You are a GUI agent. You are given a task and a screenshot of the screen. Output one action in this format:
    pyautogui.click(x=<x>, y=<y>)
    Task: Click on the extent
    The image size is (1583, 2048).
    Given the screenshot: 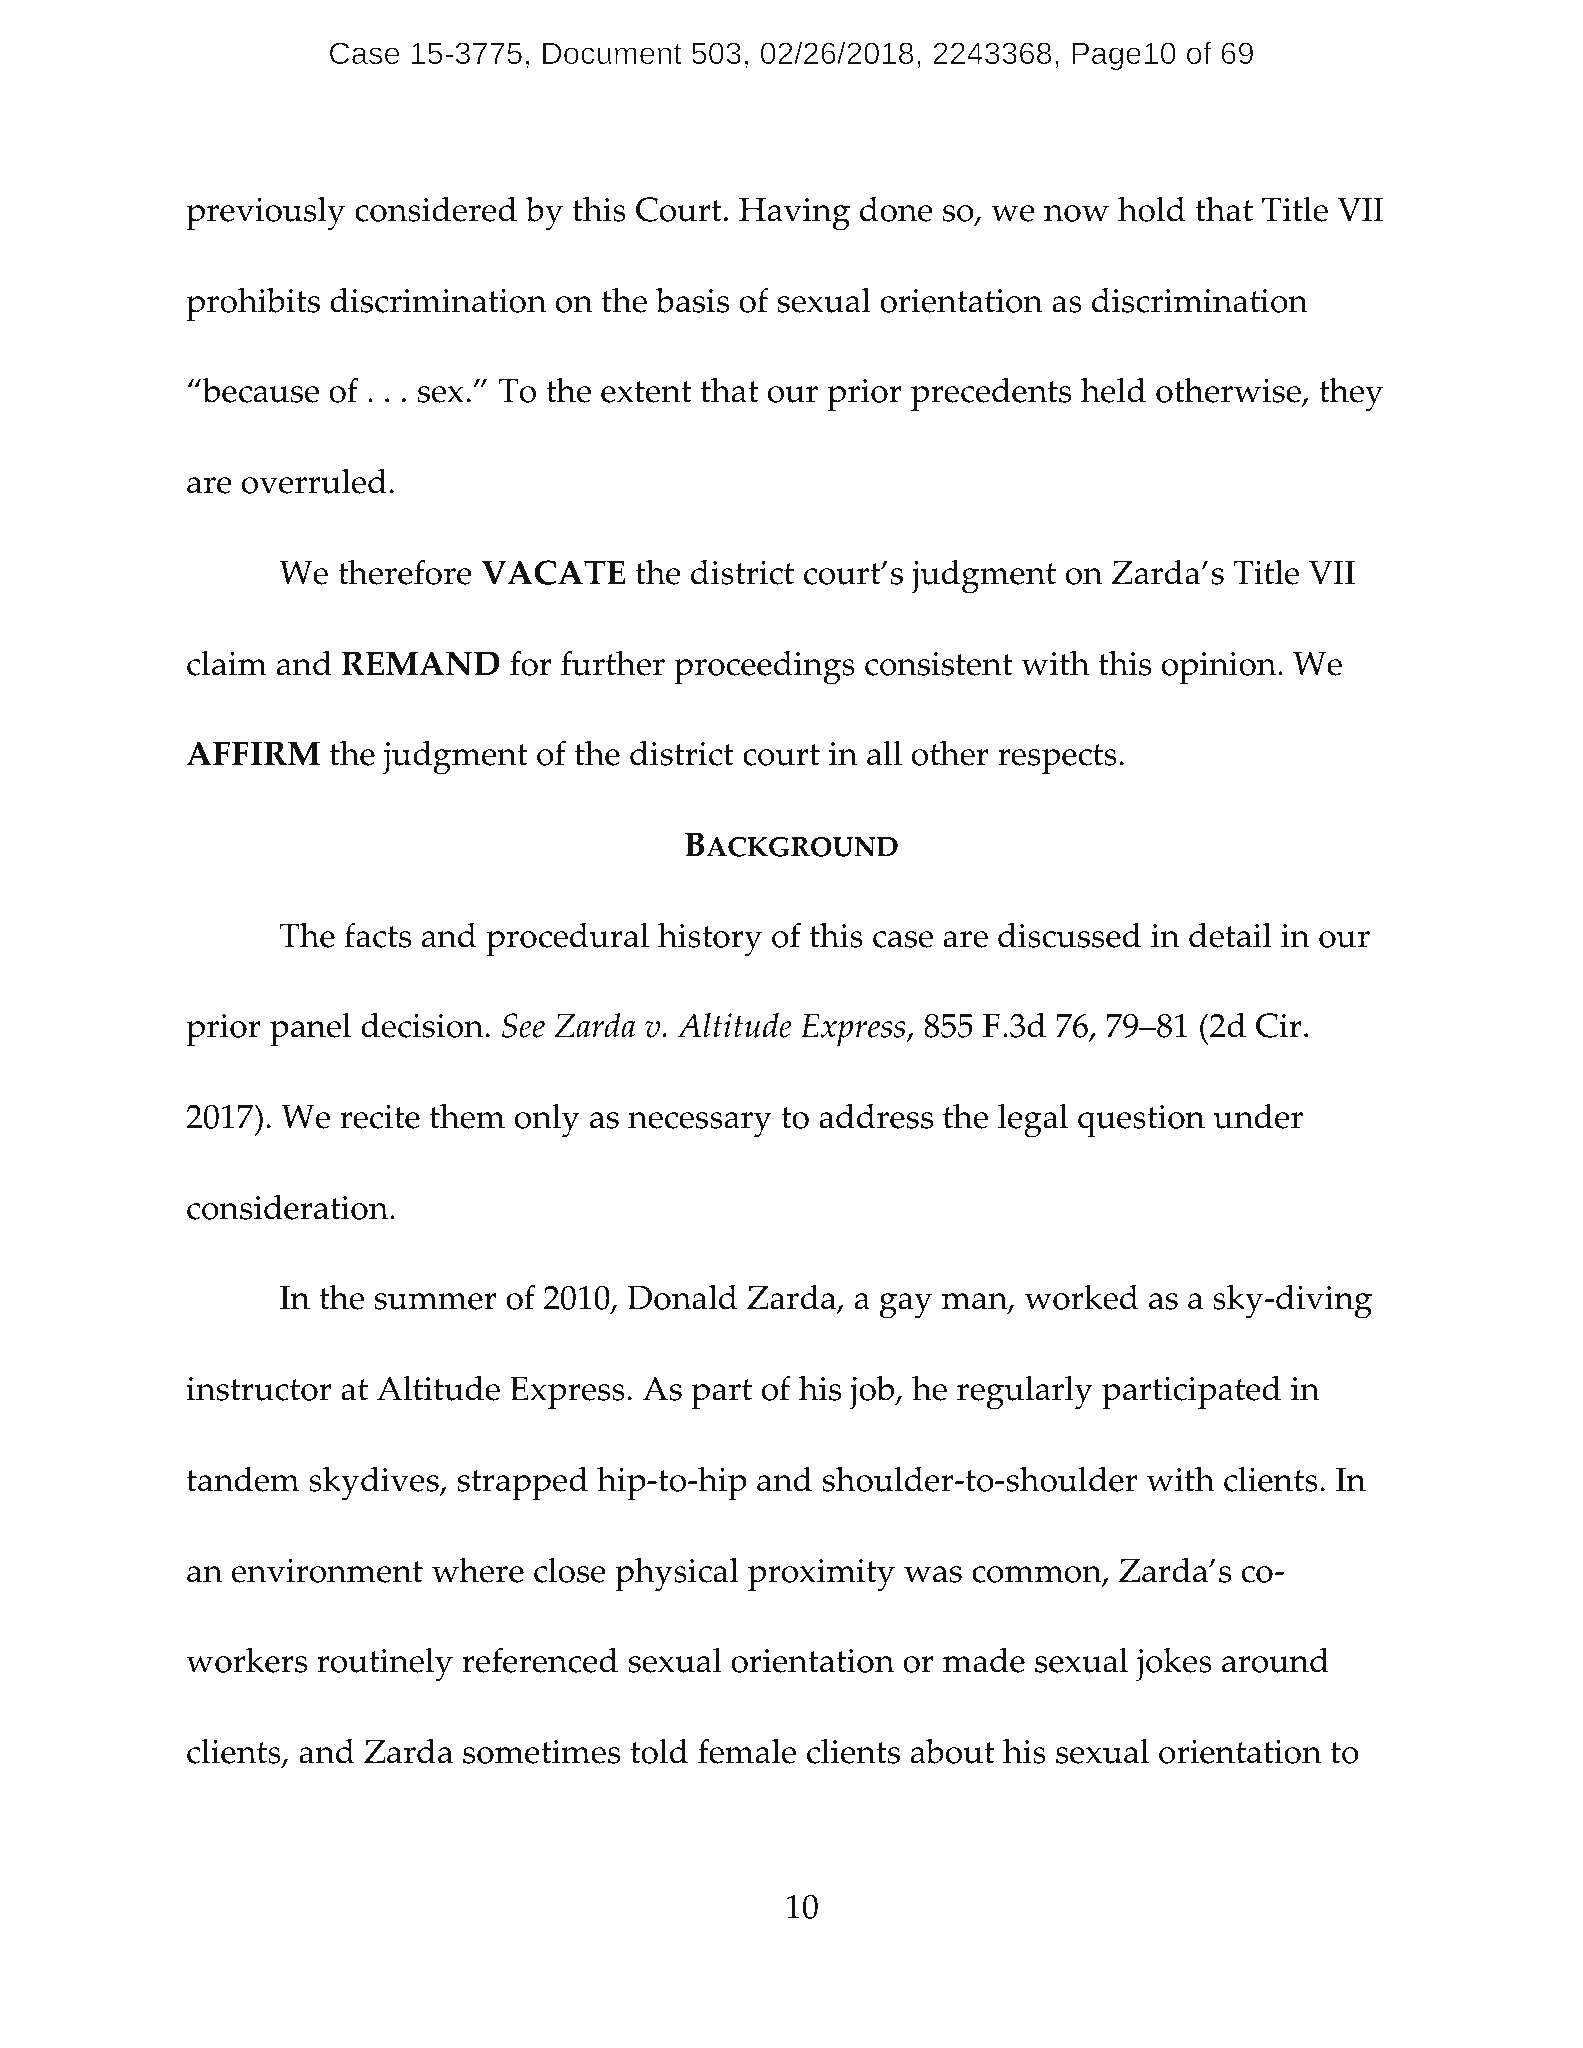 What is the action you would take?
    pyautogui.click(x=646, y=392)
